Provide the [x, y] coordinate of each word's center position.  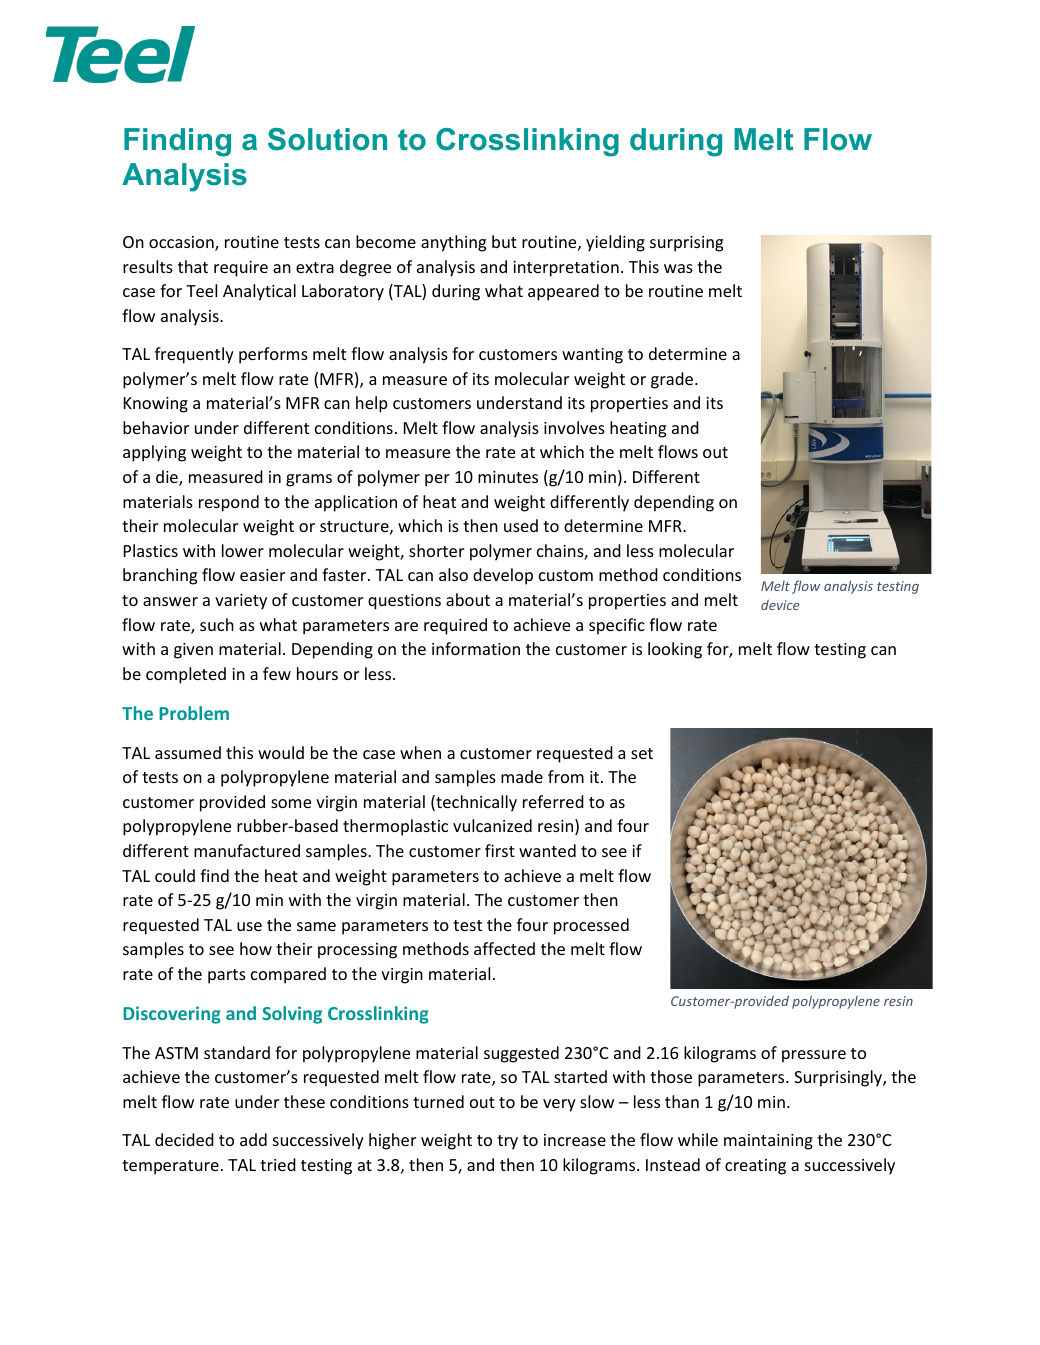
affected [504, 948]
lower [243, 550]
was [678, 268]
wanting [592, 356]
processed [591, 926]
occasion [182, 243]
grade [673, 380]
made [522, 776]
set [642, 753]
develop [503, 576]
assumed [188, 752]
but [504, 241]
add [253, 1139]
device [780, 605]
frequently [194, 355]
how [256, 948]
